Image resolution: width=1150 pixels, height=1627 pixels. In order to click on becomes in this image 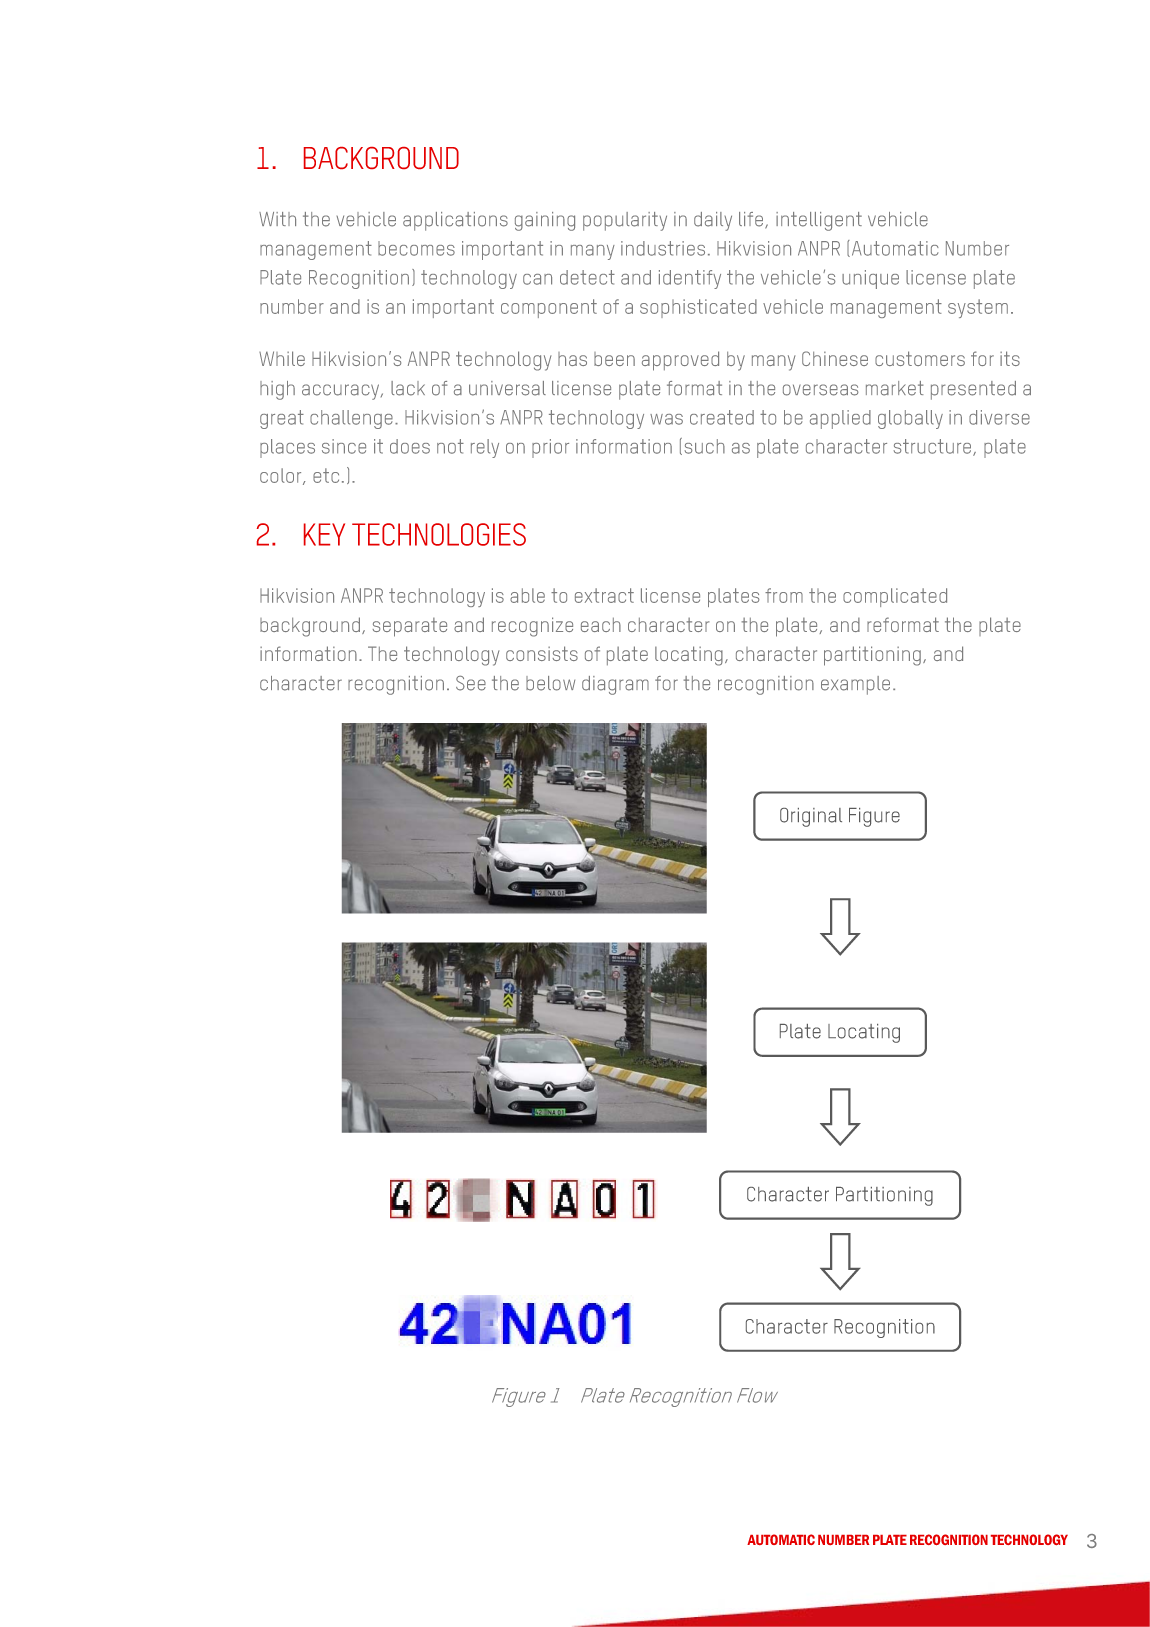, I will do `click(416, 248)`.
